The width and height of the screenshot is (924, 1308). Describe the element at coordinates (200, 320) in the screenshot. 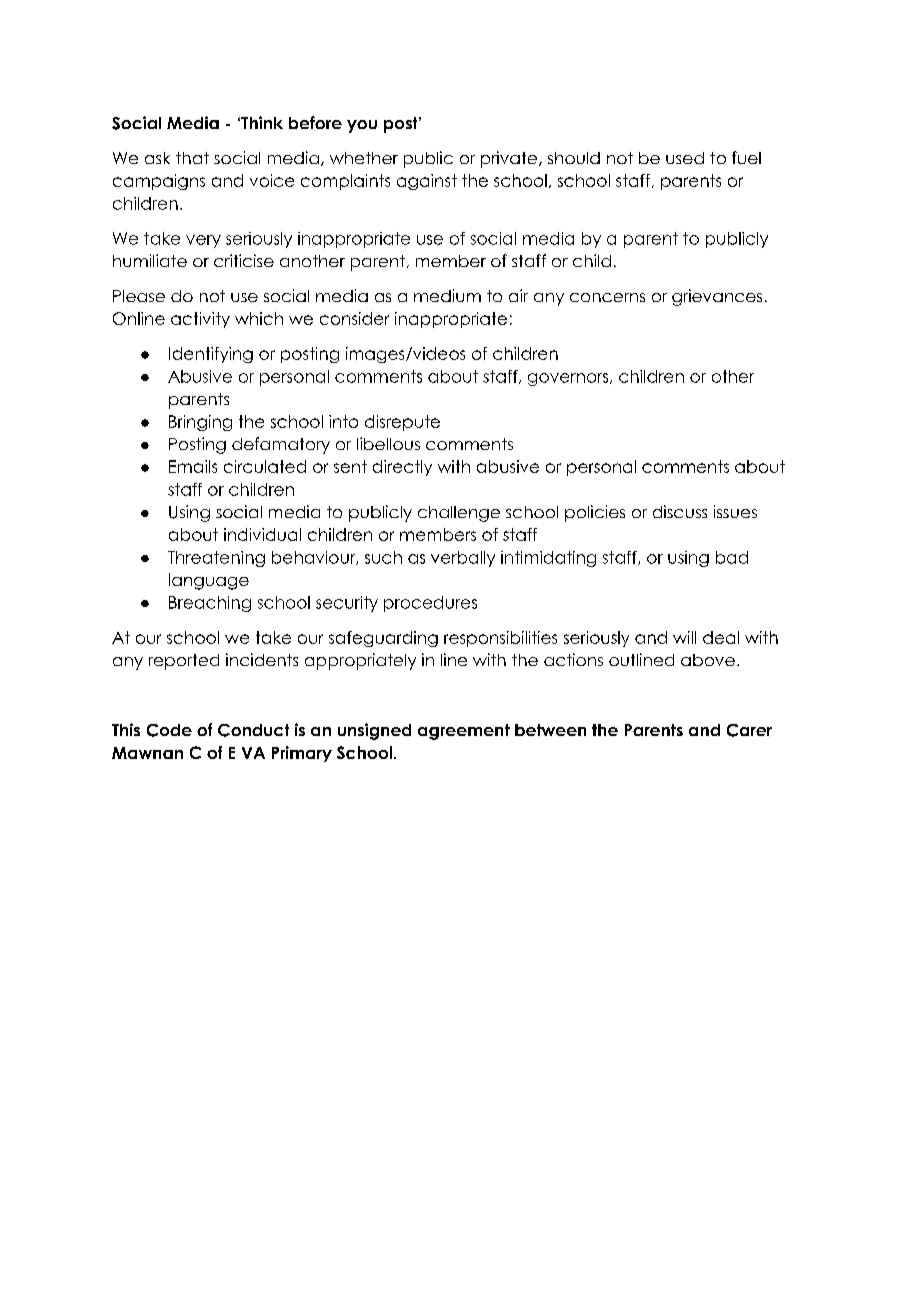

I see `activity` at that location.
